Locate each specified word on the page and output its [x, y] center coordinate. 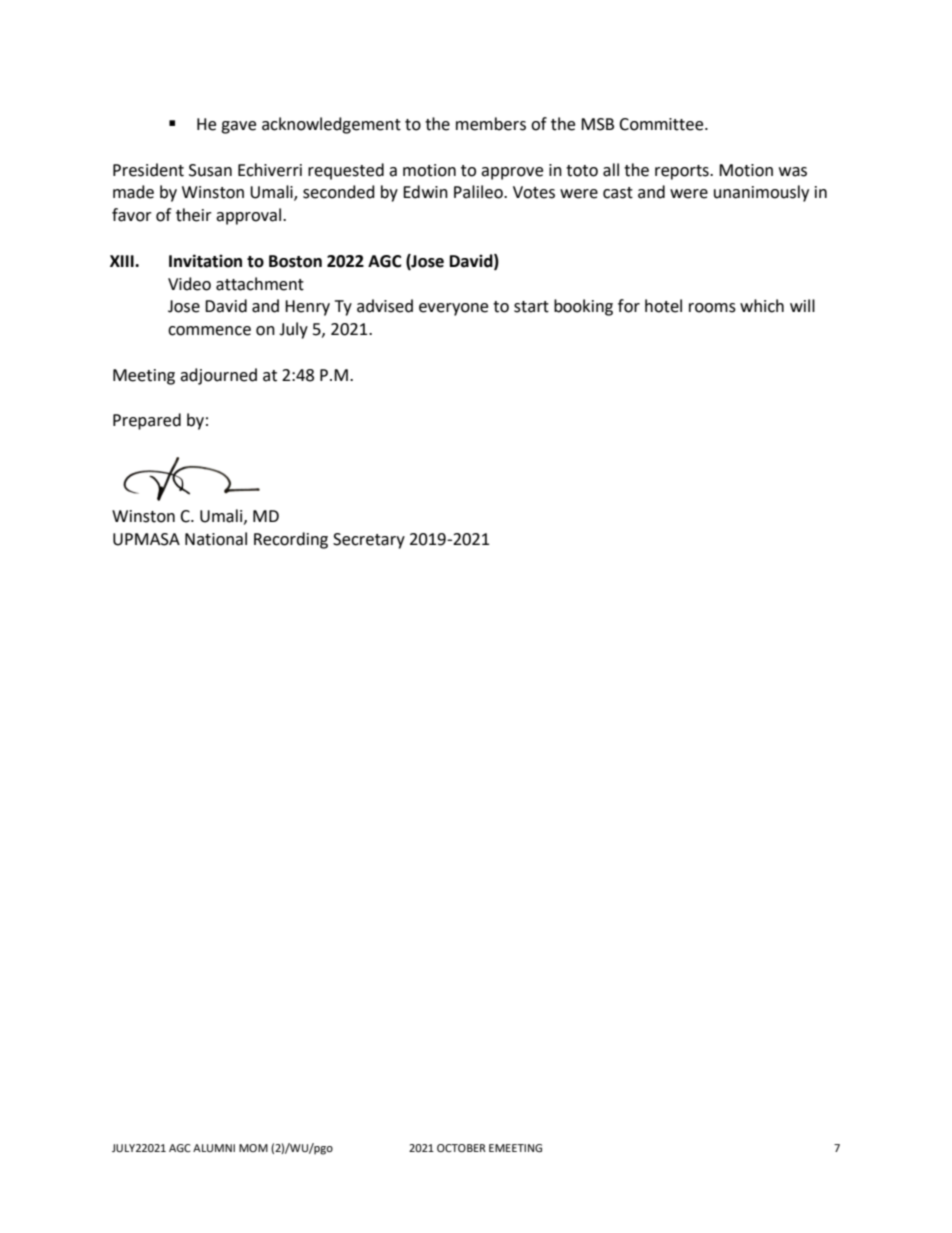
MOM [253, 1148]
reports [683, 172]
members [491, 124]
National [216, 539]
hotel [663, 306]
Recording [291, 540]
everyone [453, 309]
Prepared [147, 421]
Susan [210, 170]
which [762, 306]
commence [209, 331]
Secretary [369, 541]
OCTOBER [461, 1148]
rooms [712, 308]
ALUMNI [214, 1148]
